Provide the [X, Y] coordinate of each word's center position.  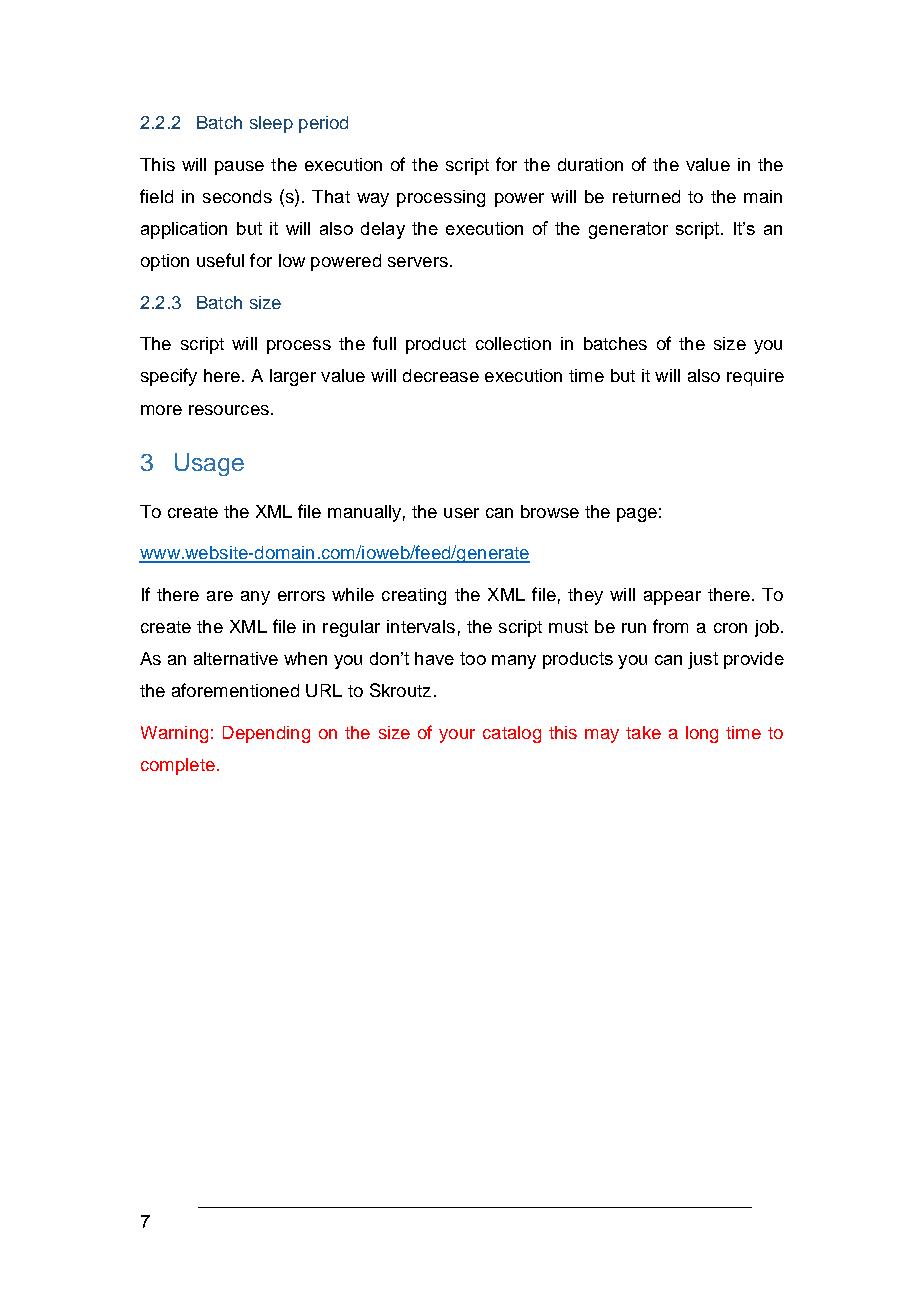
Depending [266, 734]
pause [239, 168]
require [755, 377]
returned [646, 196]
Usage [209, 464]
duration [590, 164]
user [461, 513]
